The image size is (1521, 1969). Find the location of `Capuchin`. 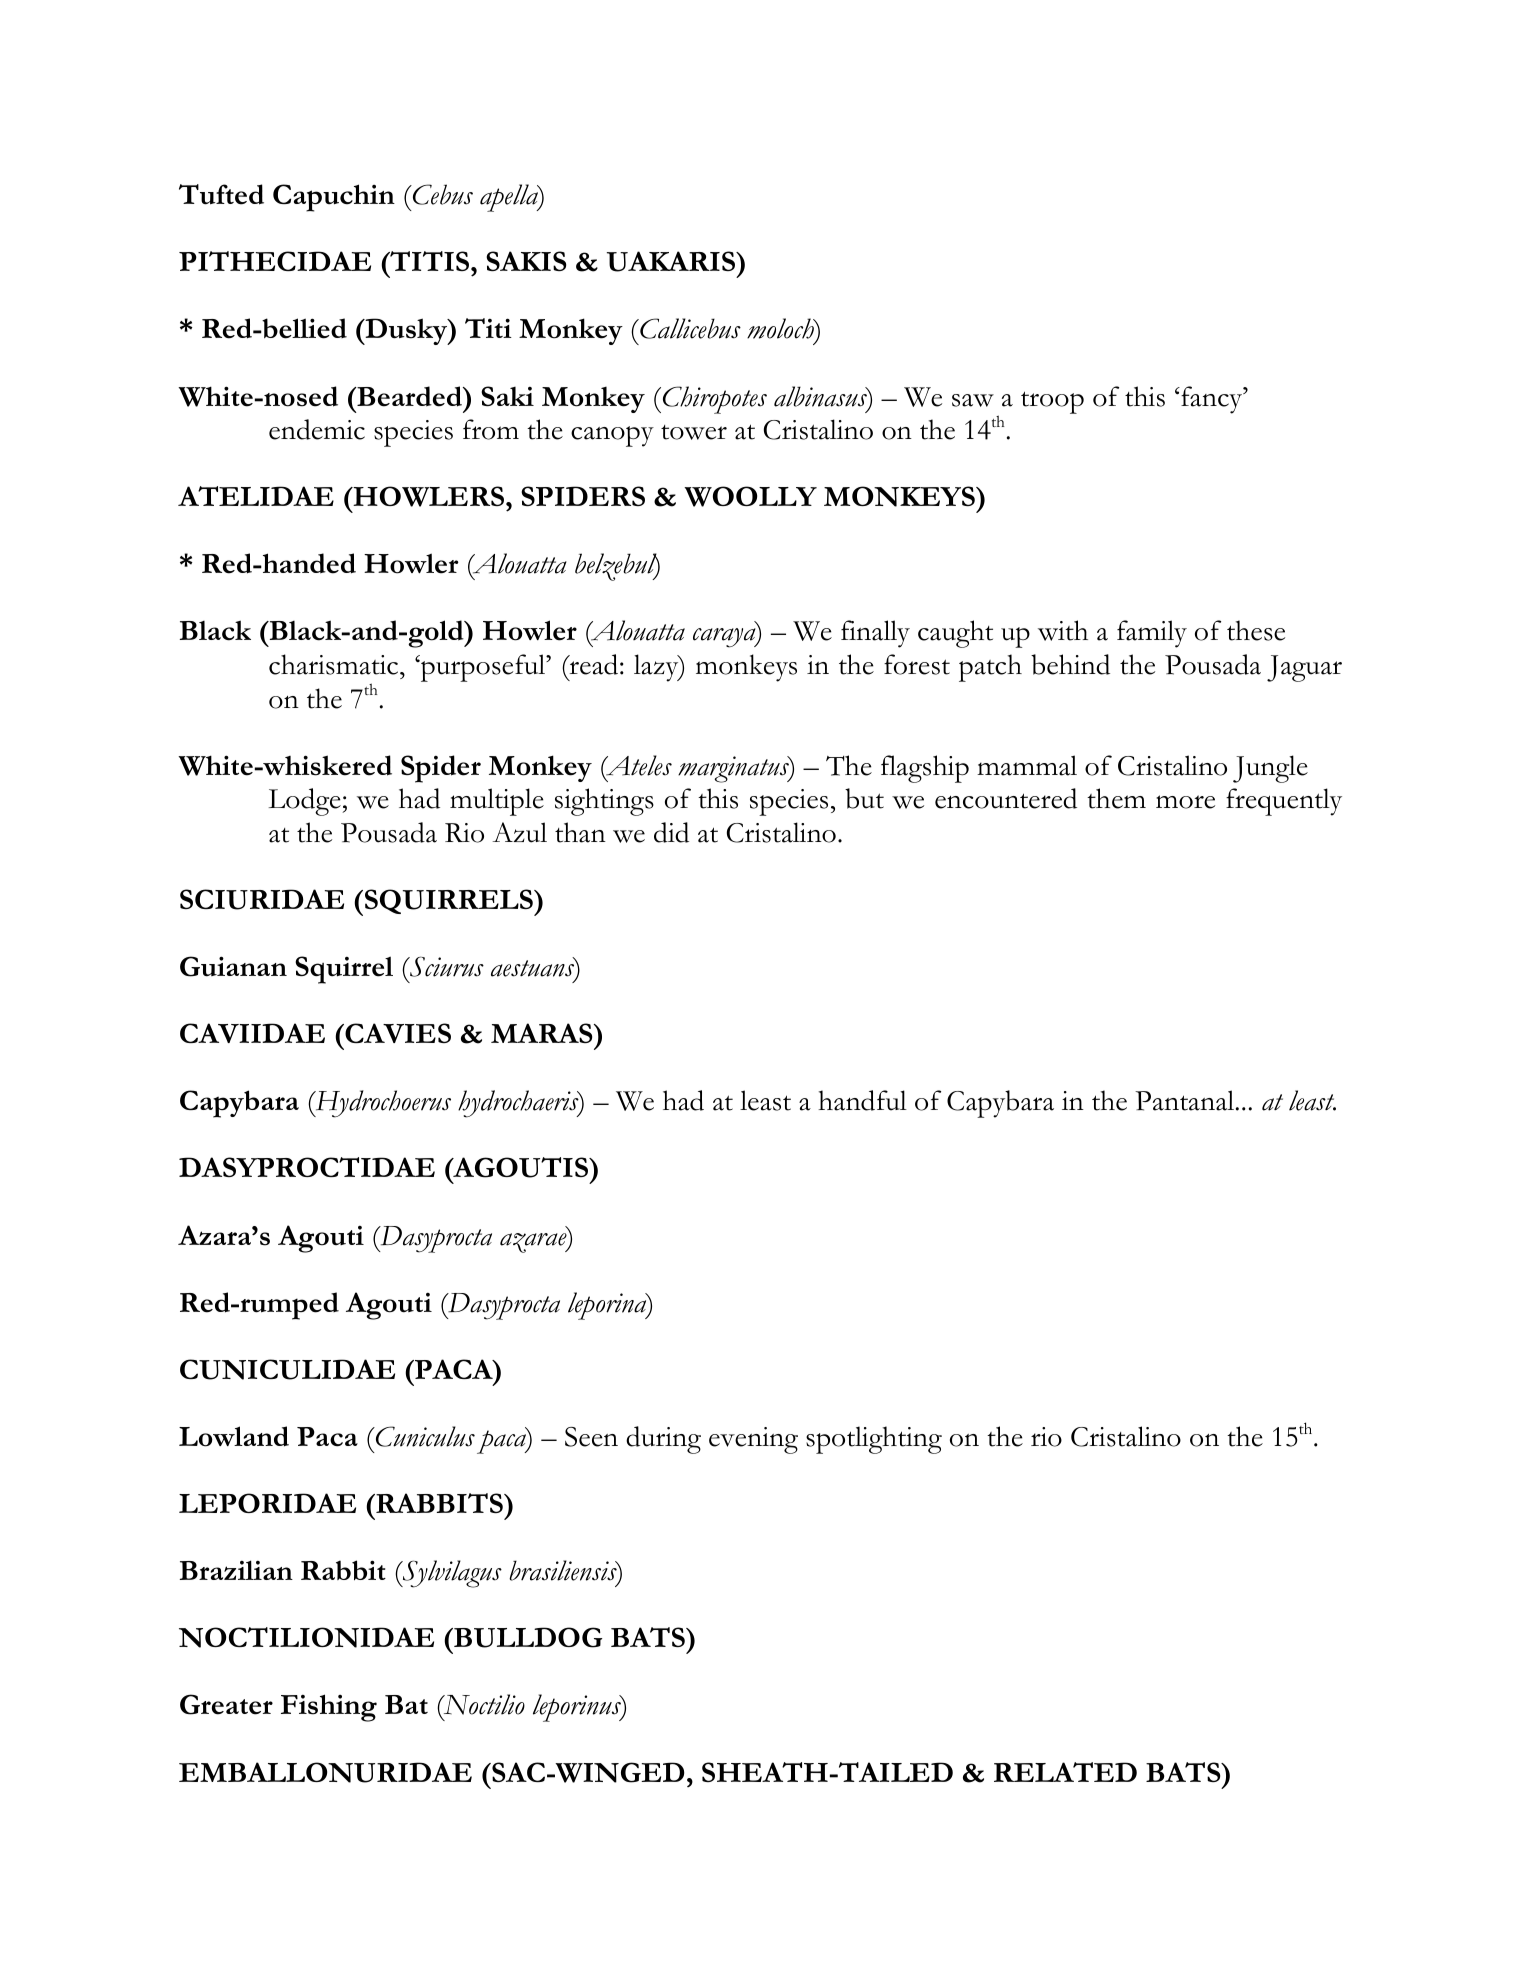

Capuchin is located at coordinates (334, 198).
